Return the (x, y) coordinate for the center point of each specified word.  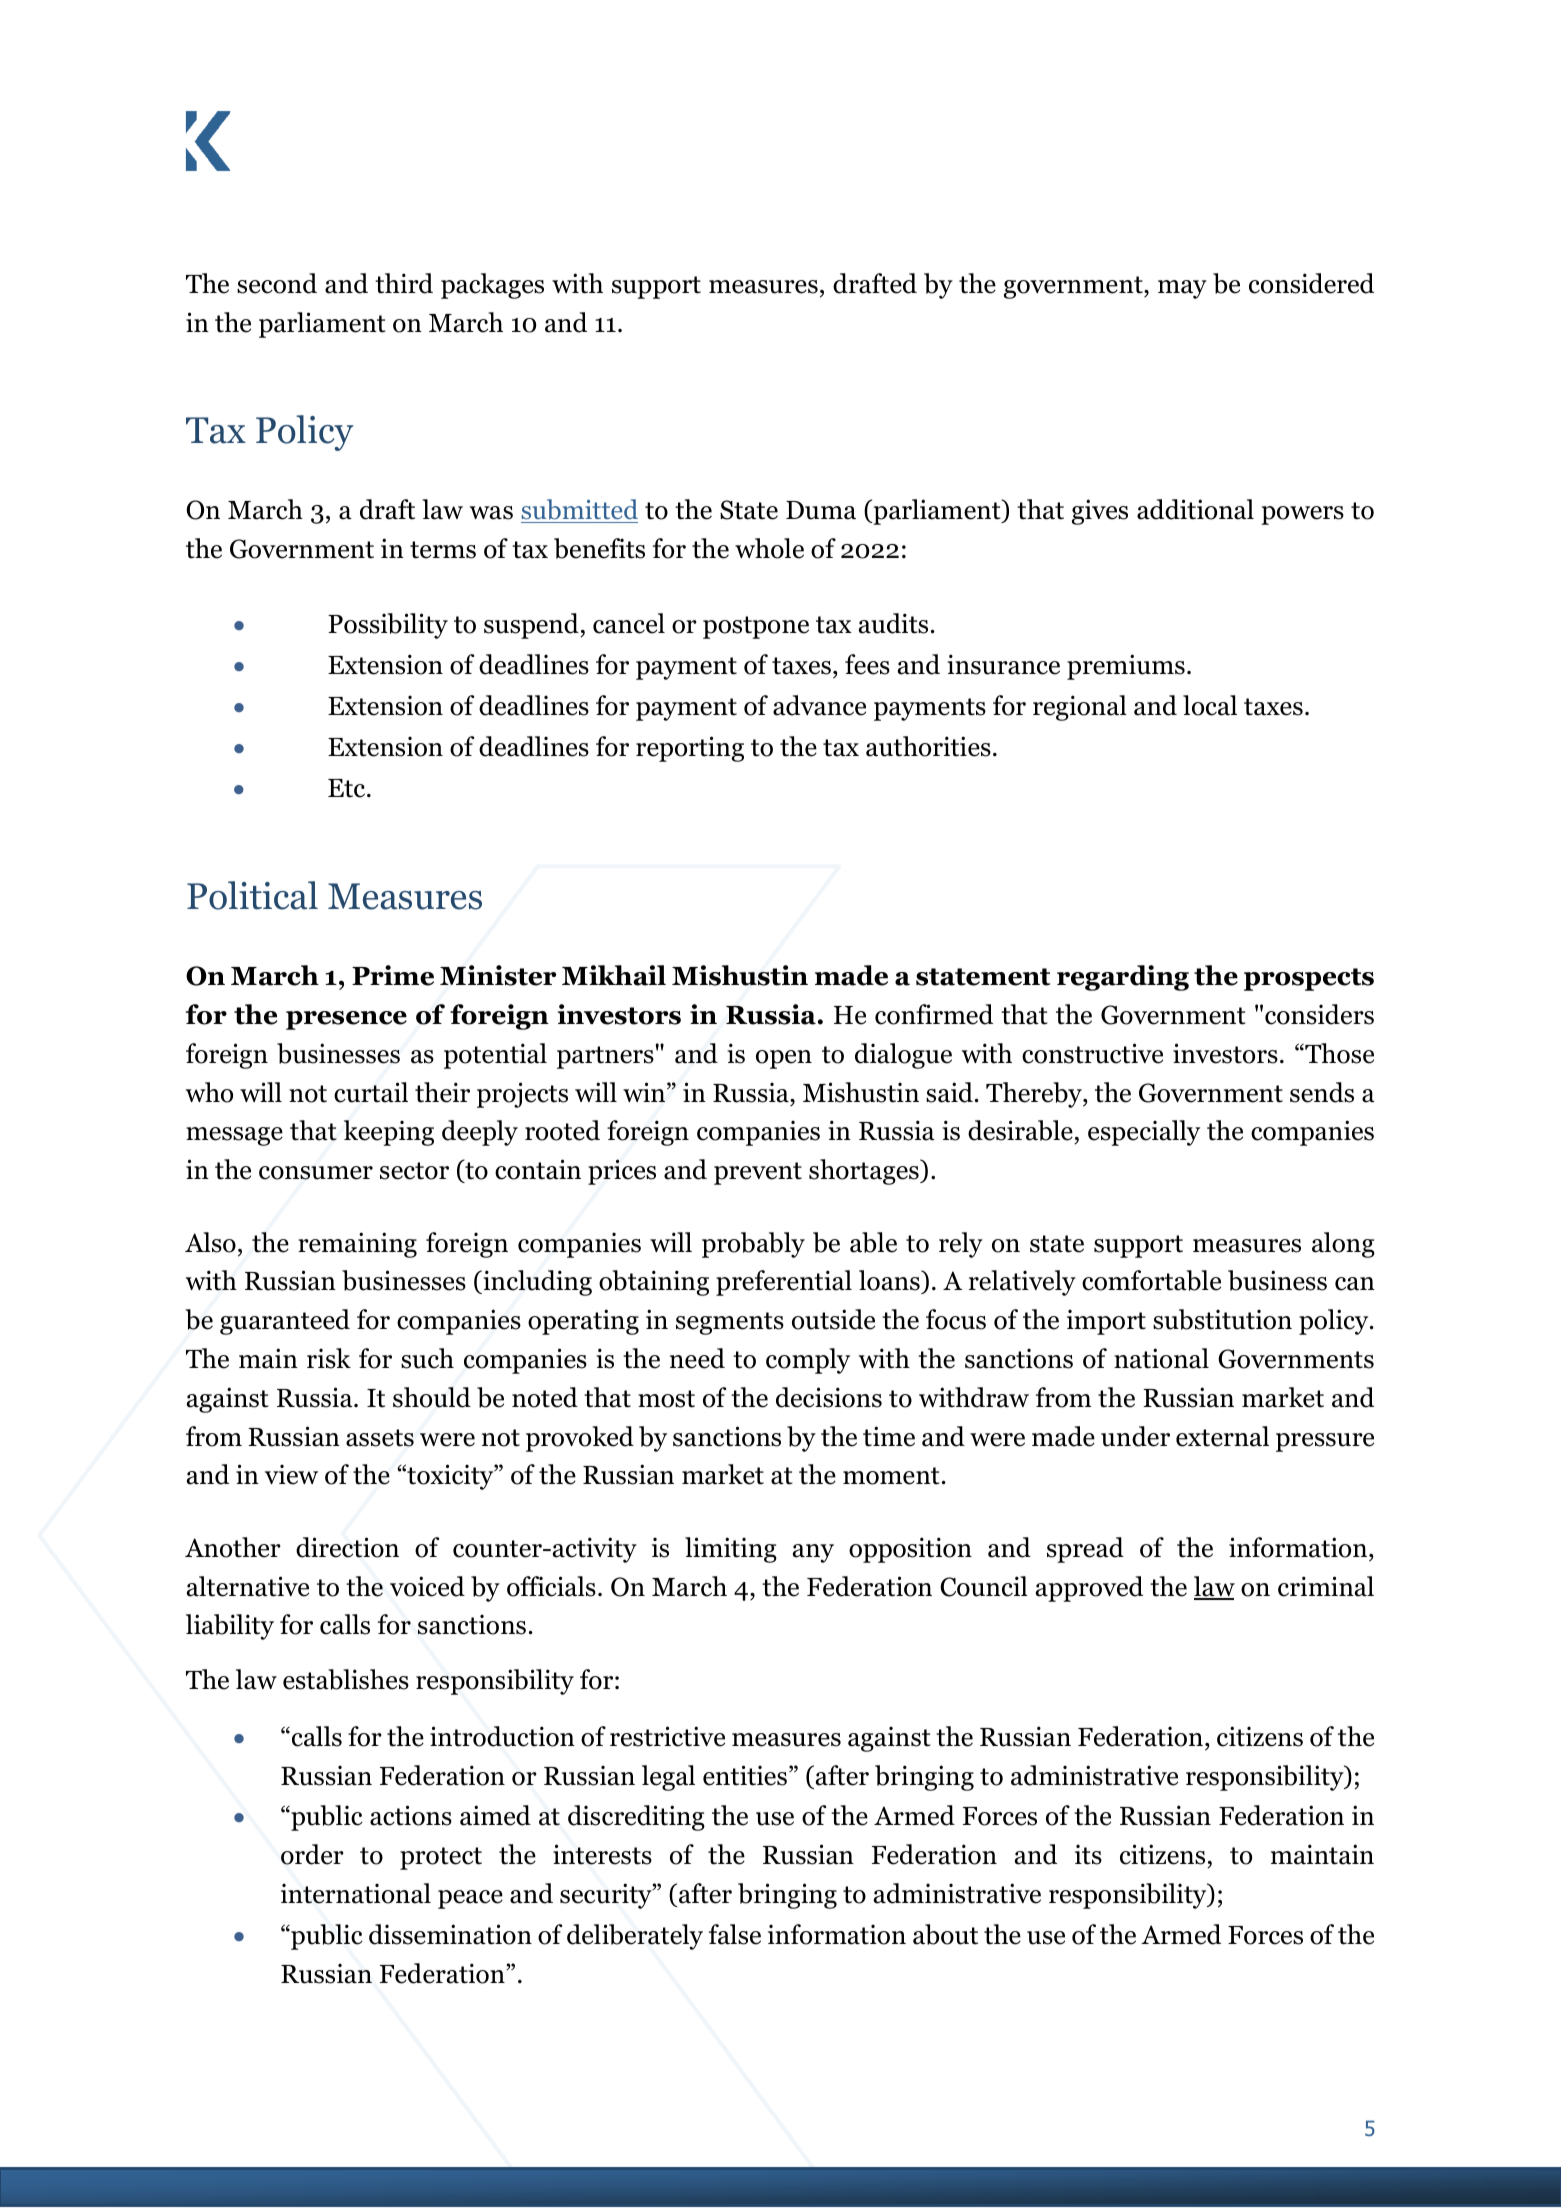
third (404, 283)
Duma (821, 510)
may (1182, 289)
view (291, 1474)
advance (819, 705)
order (312, 1854)
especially (1144, 1133)
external (1222, 1436)
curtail (371, 1092)
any (813, 1553)
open (784, 1059)
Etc (348, 788)
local (1210, 705)
